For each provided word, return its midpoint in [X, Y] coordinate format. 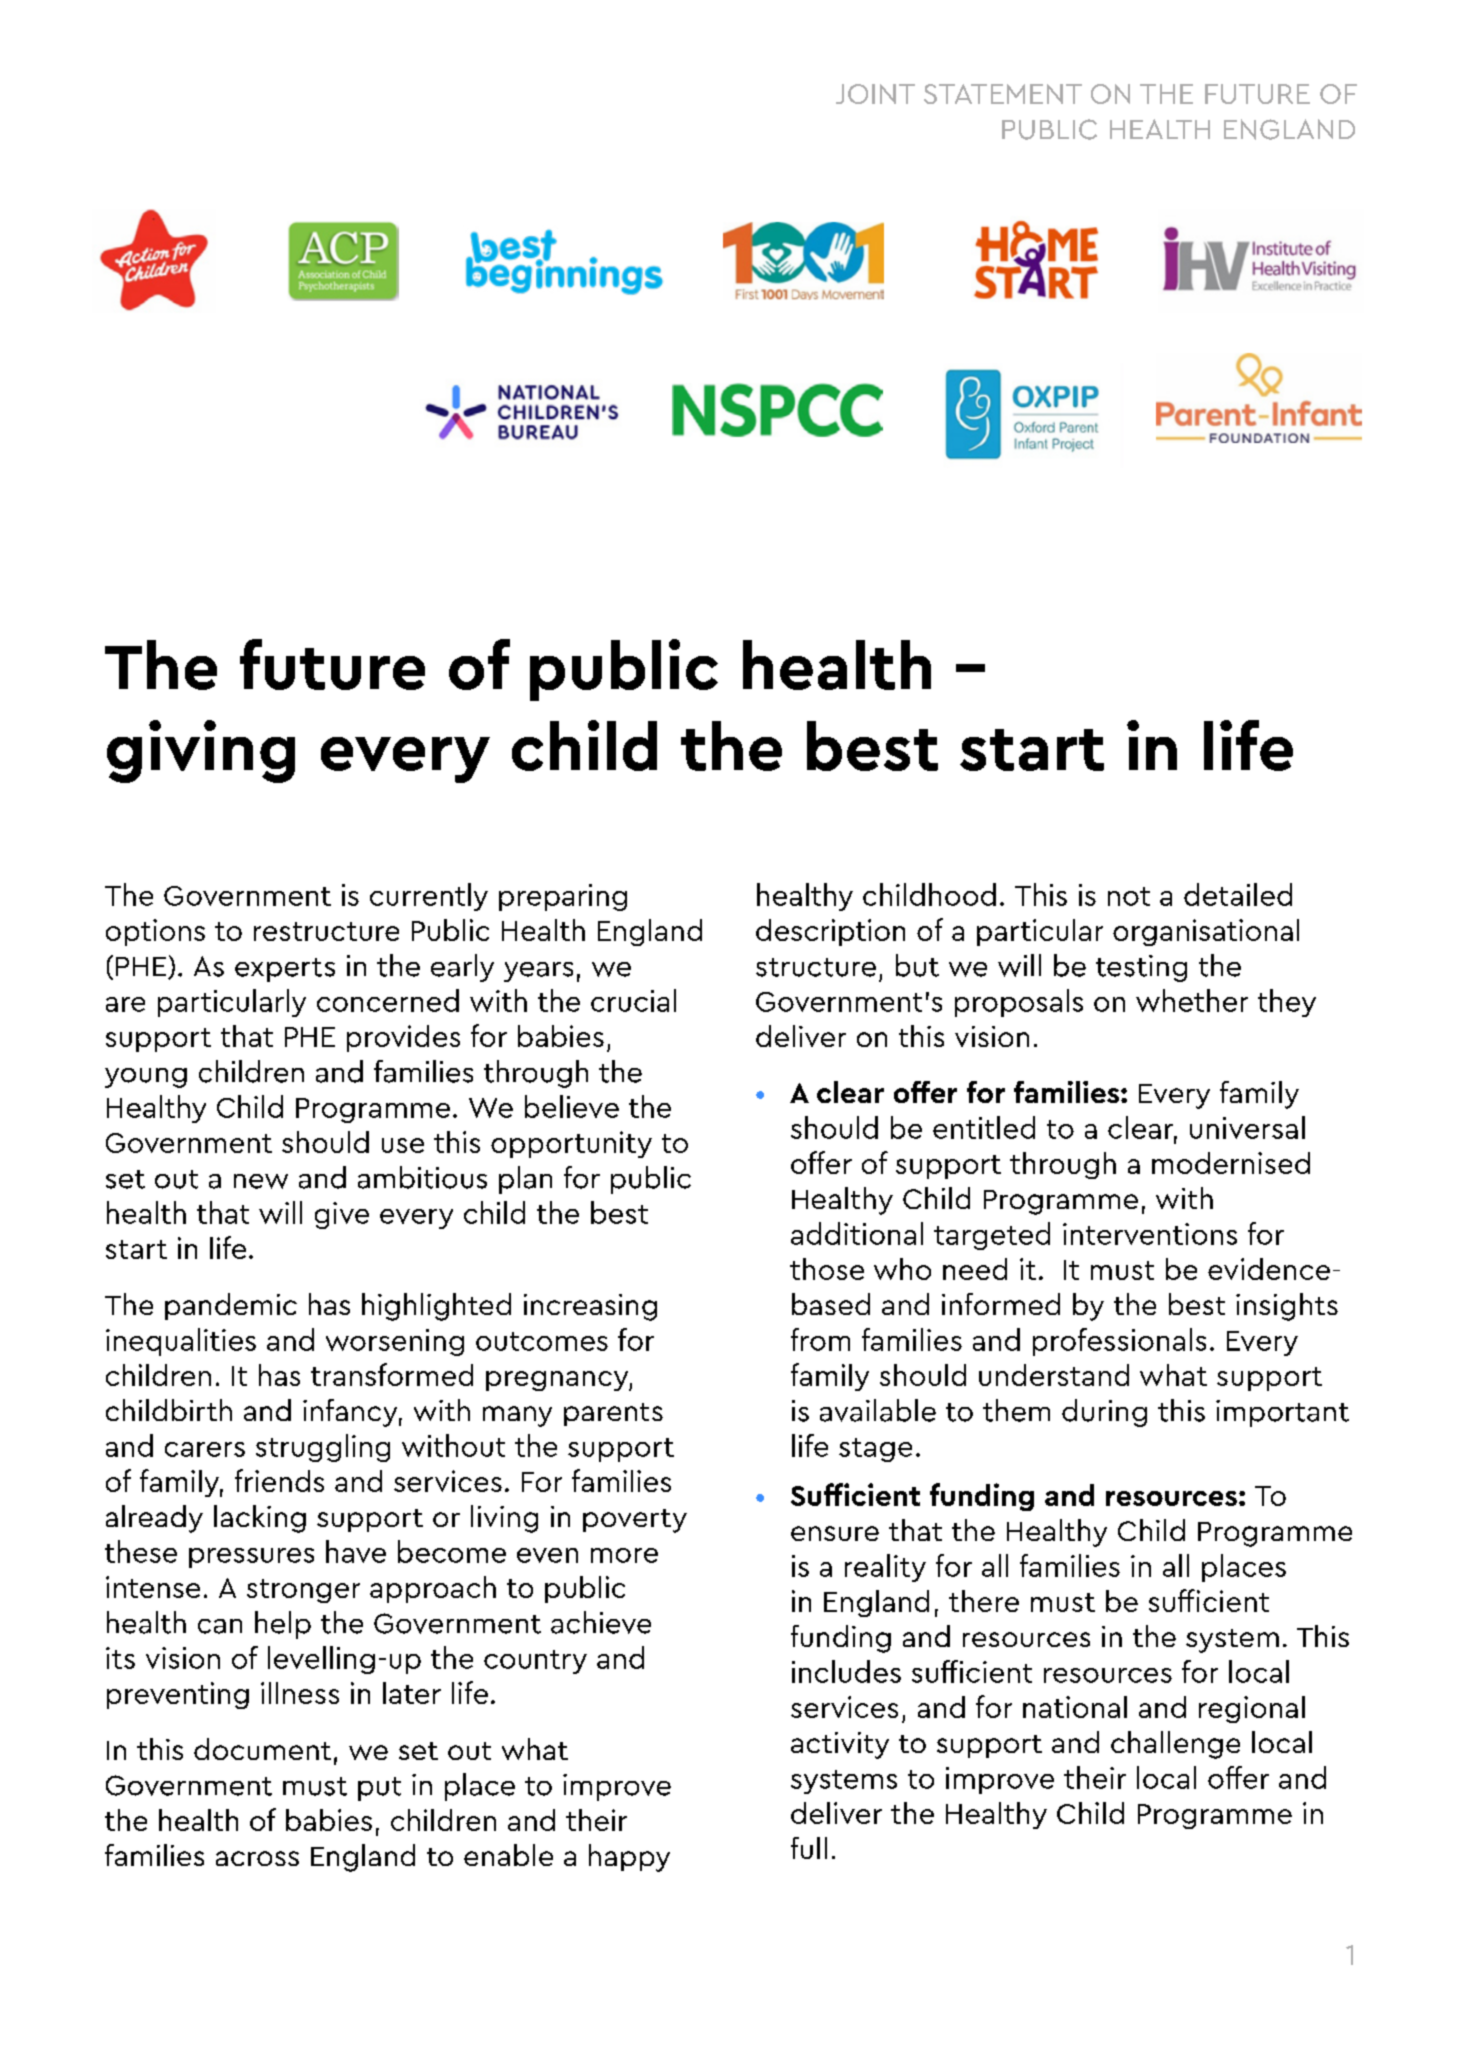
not [1129, 896]
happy [629, 1858]
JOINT [875, 94]
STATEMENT [1003, 94]
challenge [1175, 1745]
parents [613, 1414]
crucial [633, 1000]
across [257, 1858]
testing [1141, 968]
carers [205, 1449]
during [1104, 1413]
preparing [563, 897]
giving [201, 751]
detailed [1238, 894]
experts [285, 970]
